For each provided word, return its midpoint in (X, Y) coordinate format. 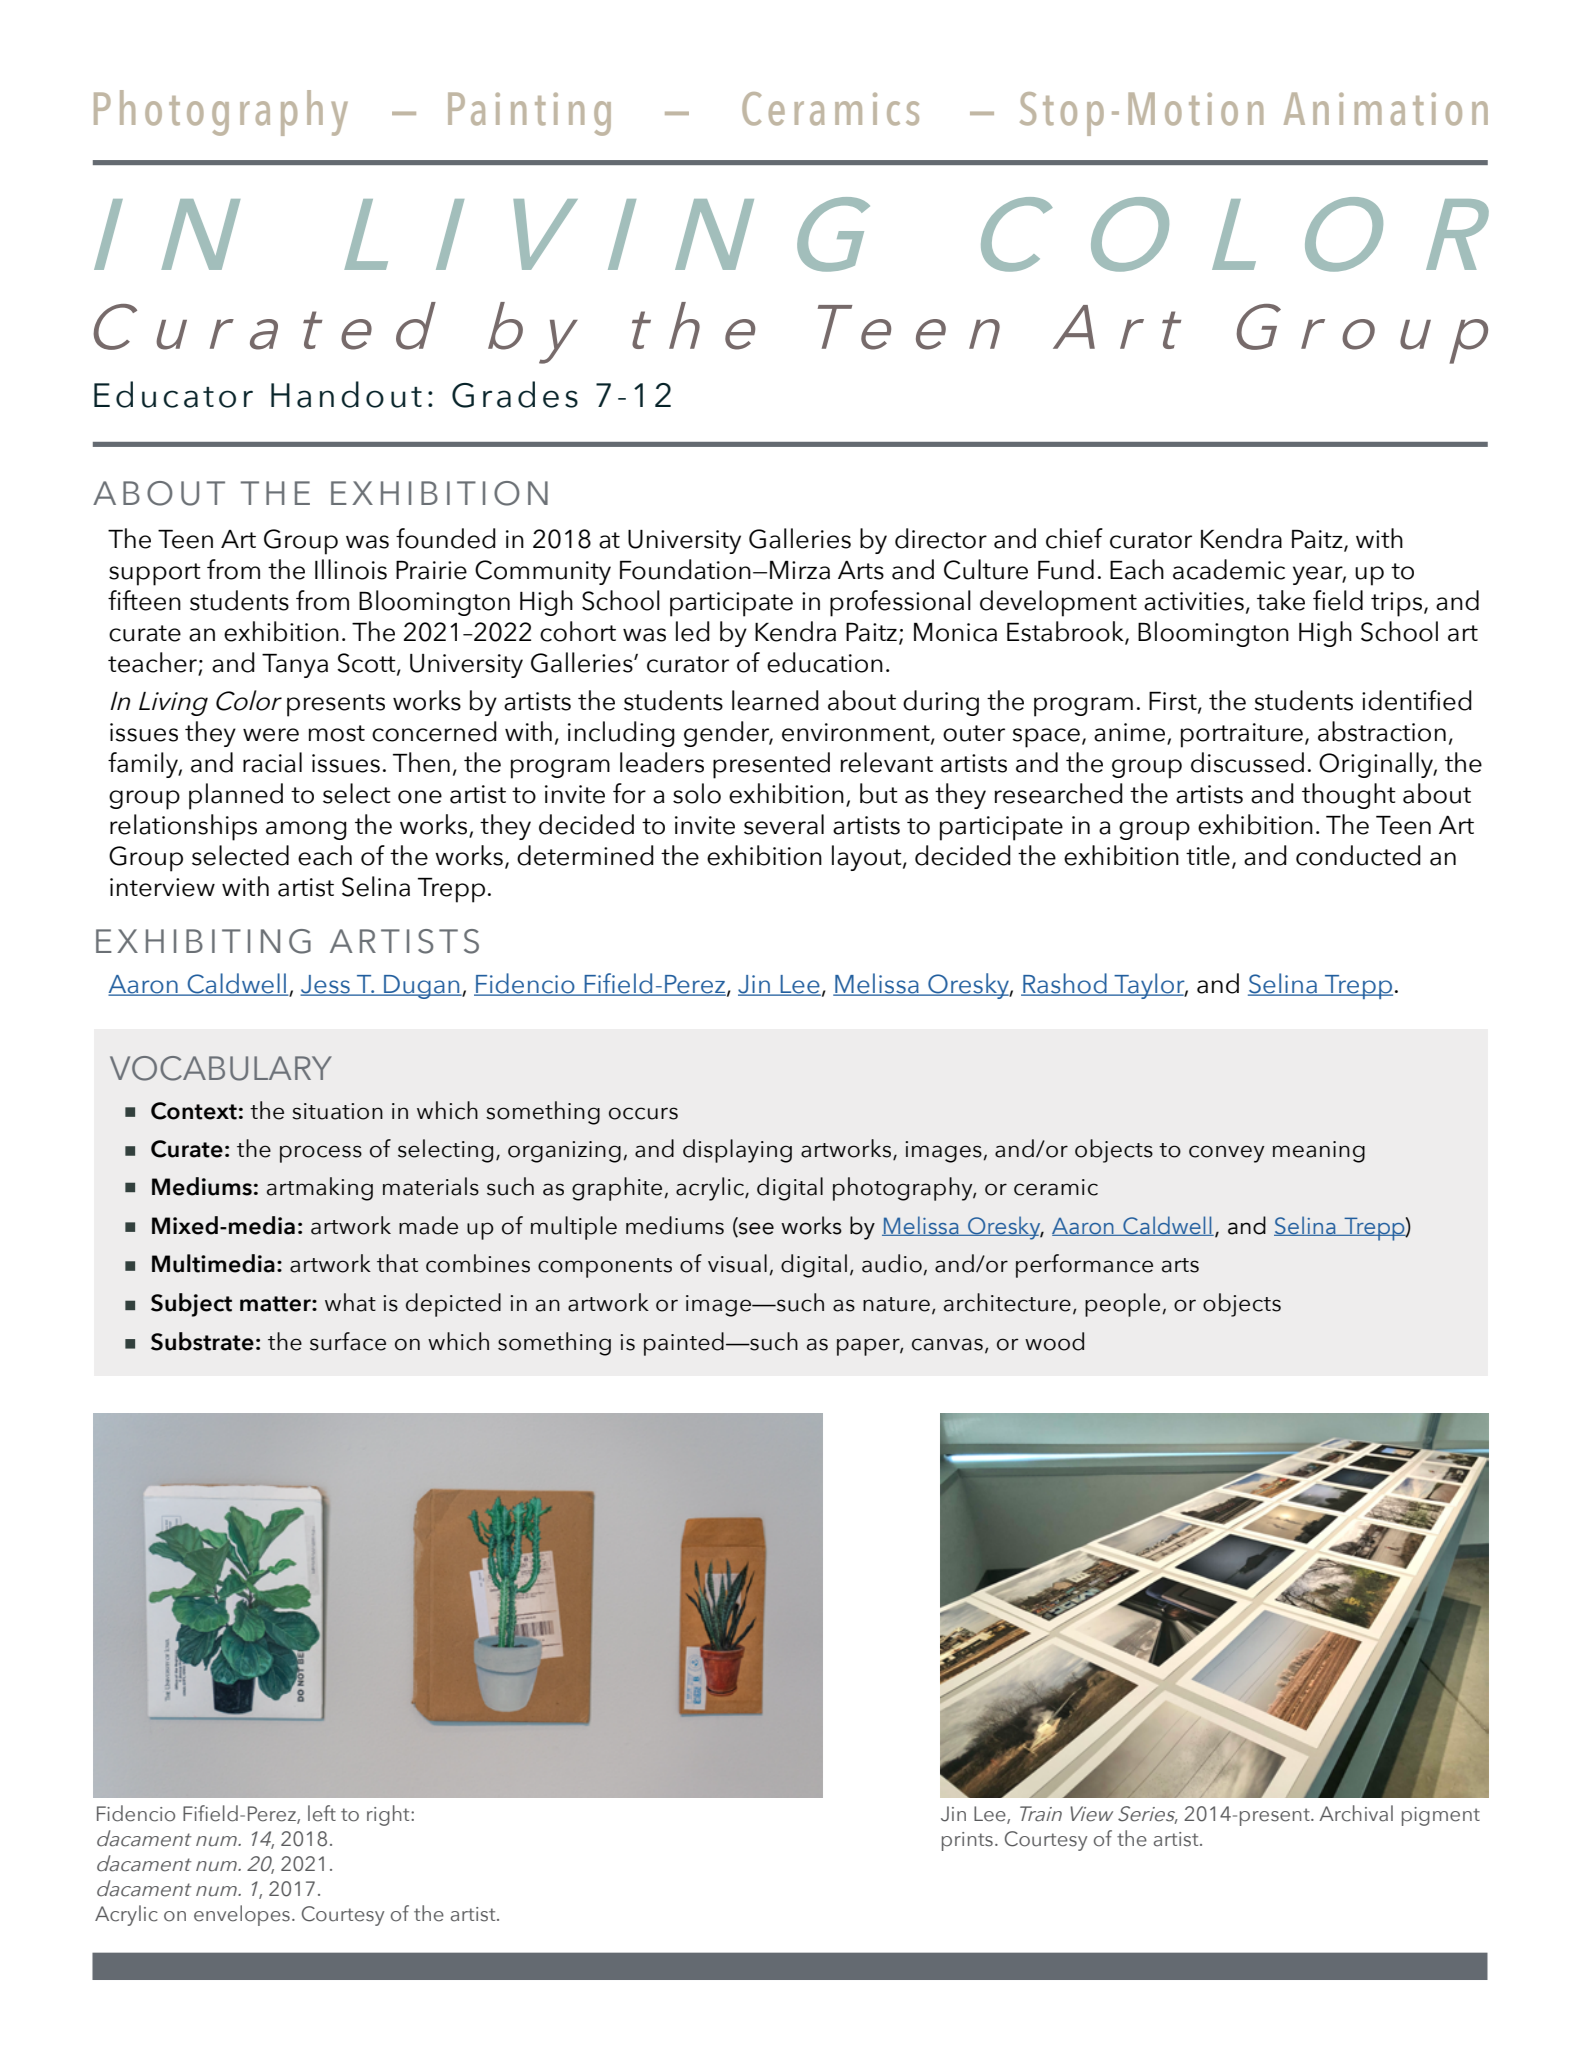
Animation (1386, 109)
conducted (1358, 855)
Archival (1356, 1813)
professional (900, 603)
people (1122, 1305)
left (322, 1813)
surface (348, 1341)
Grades (515, 394)
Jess (326, 985)
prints (967, 1841)
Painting (529, 114)
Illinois (351, 569)
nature (896, 1304)
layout (868, 858)
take (1281, 600)
